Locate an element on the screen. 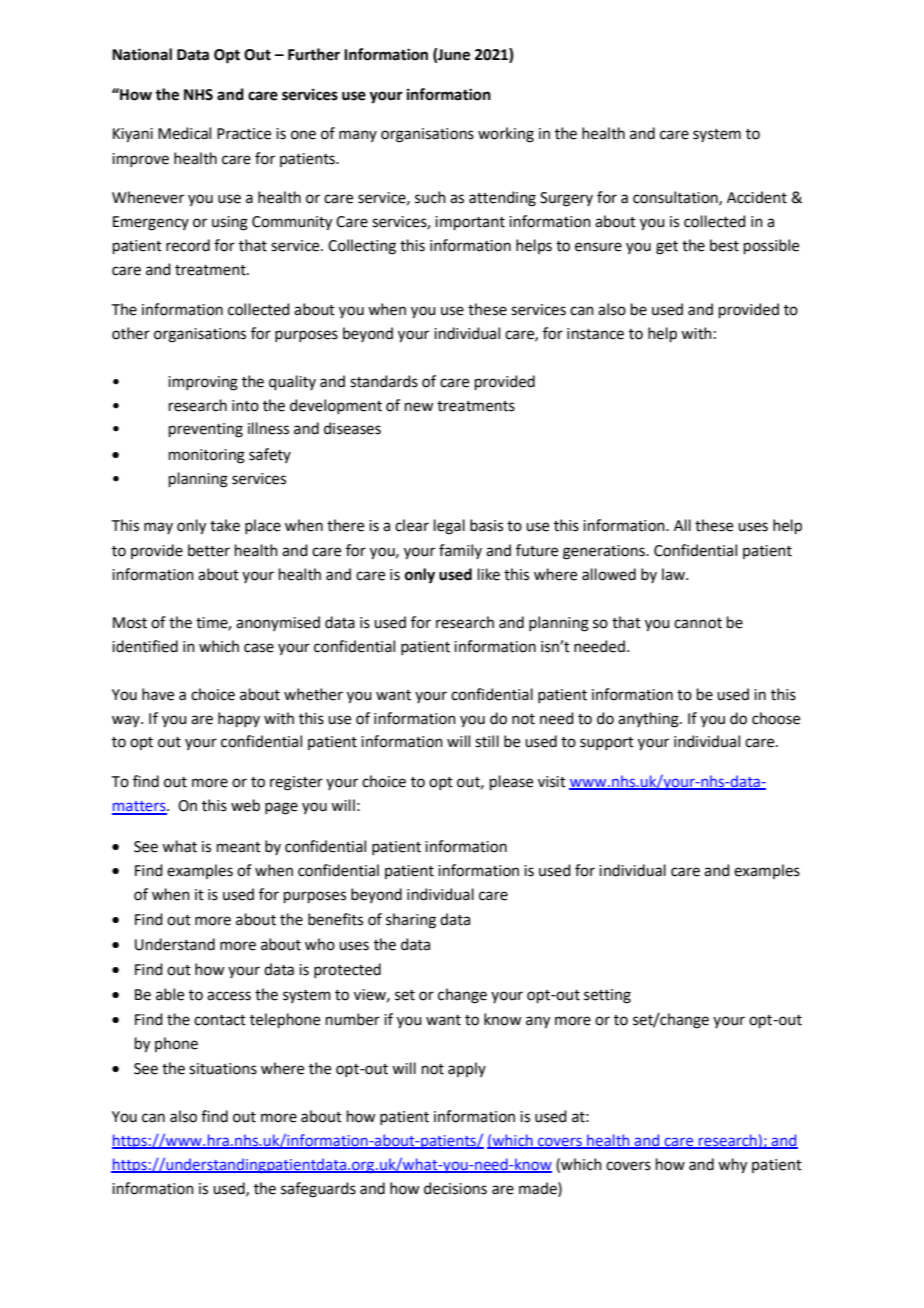 The image size is (924, 1308). working is located at coordinates (506, 135).
